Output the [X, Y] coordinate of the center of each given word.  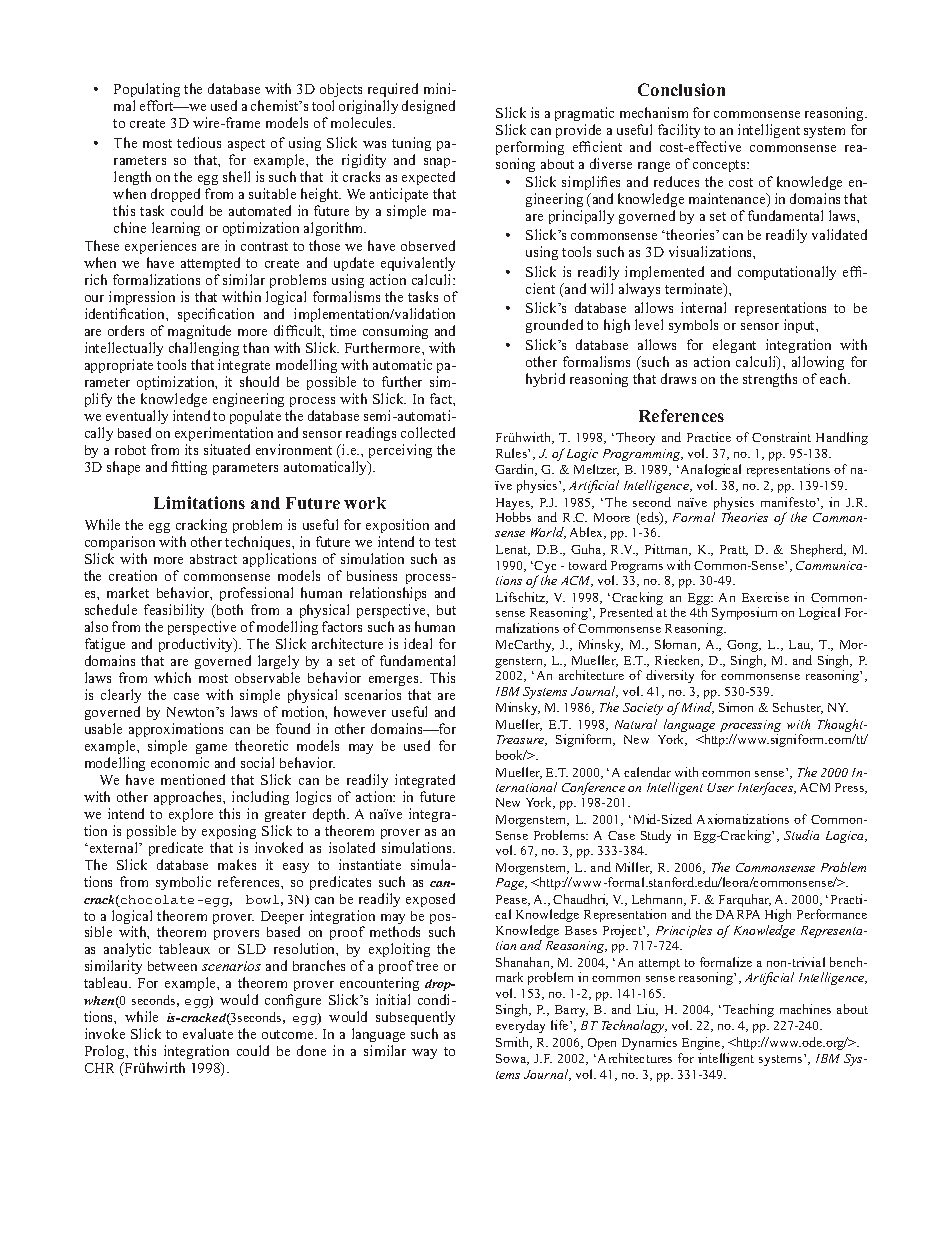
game [211, 749]
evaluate [208, 1033]
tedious [199, 142]
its [191, 449]
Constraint [781, 437]
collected [428, 432]
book [511, 755]
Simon [736, 707]
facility [679, 131]
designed [428, 107]
